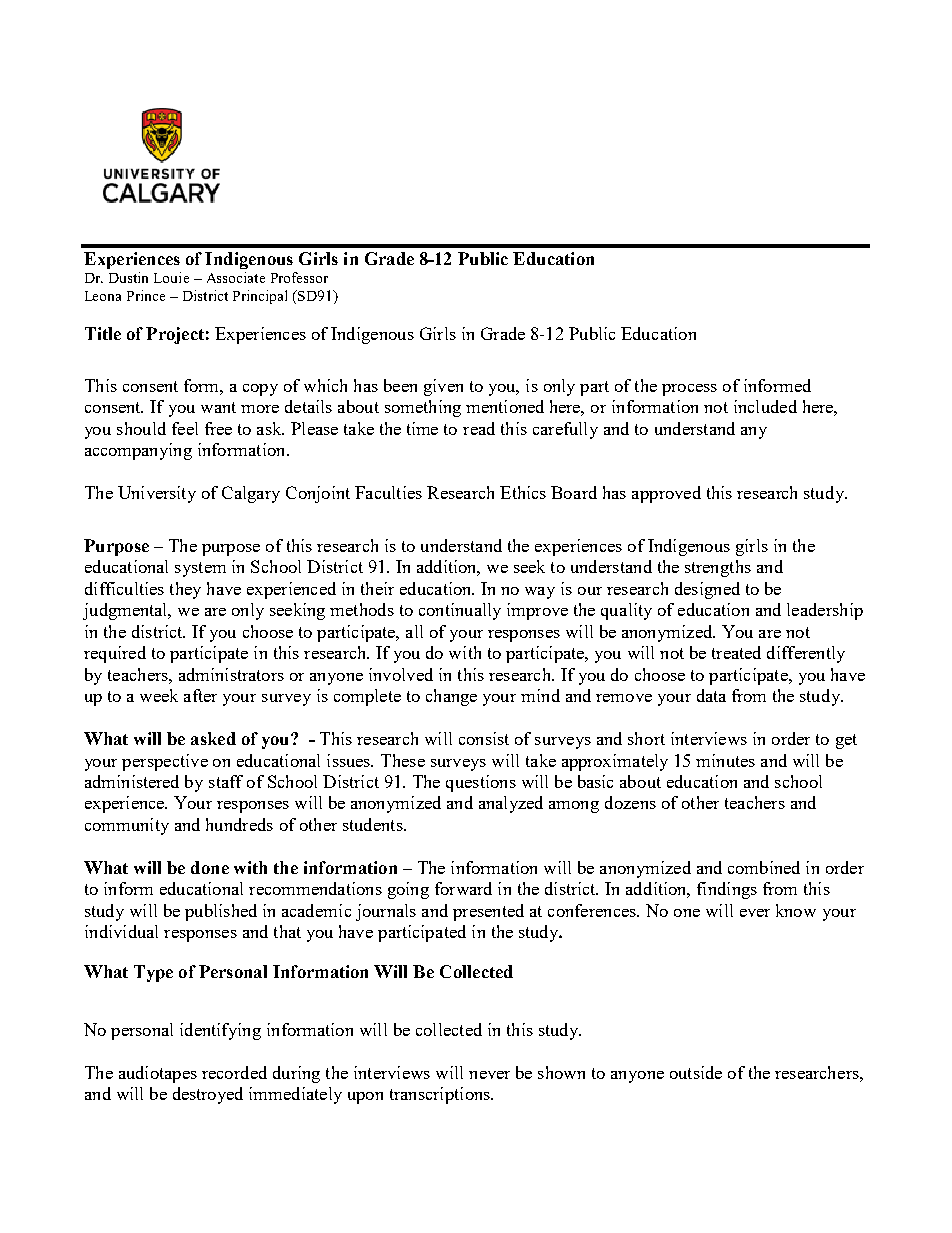  What do you see at coordinates (666, 494) in the screenshot?
I see `approved` at bounding box center [666, 494].
